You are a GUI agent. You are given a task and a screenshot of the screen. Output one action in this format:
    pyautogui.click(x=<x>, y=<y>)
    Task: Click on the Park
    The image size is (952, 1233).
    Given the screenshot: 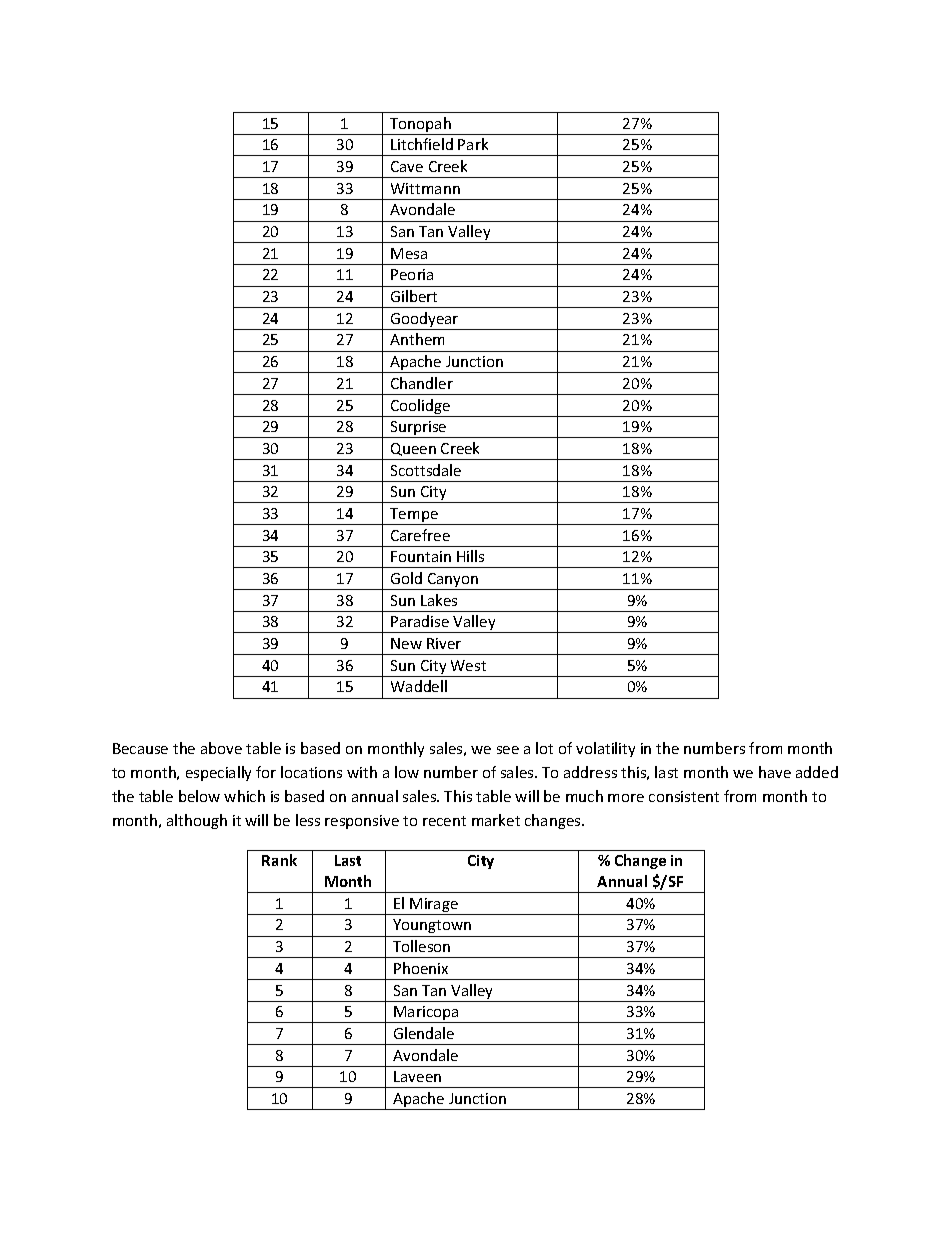 What is the action you would take?
    pyautogui.click(x=473, y=144)
